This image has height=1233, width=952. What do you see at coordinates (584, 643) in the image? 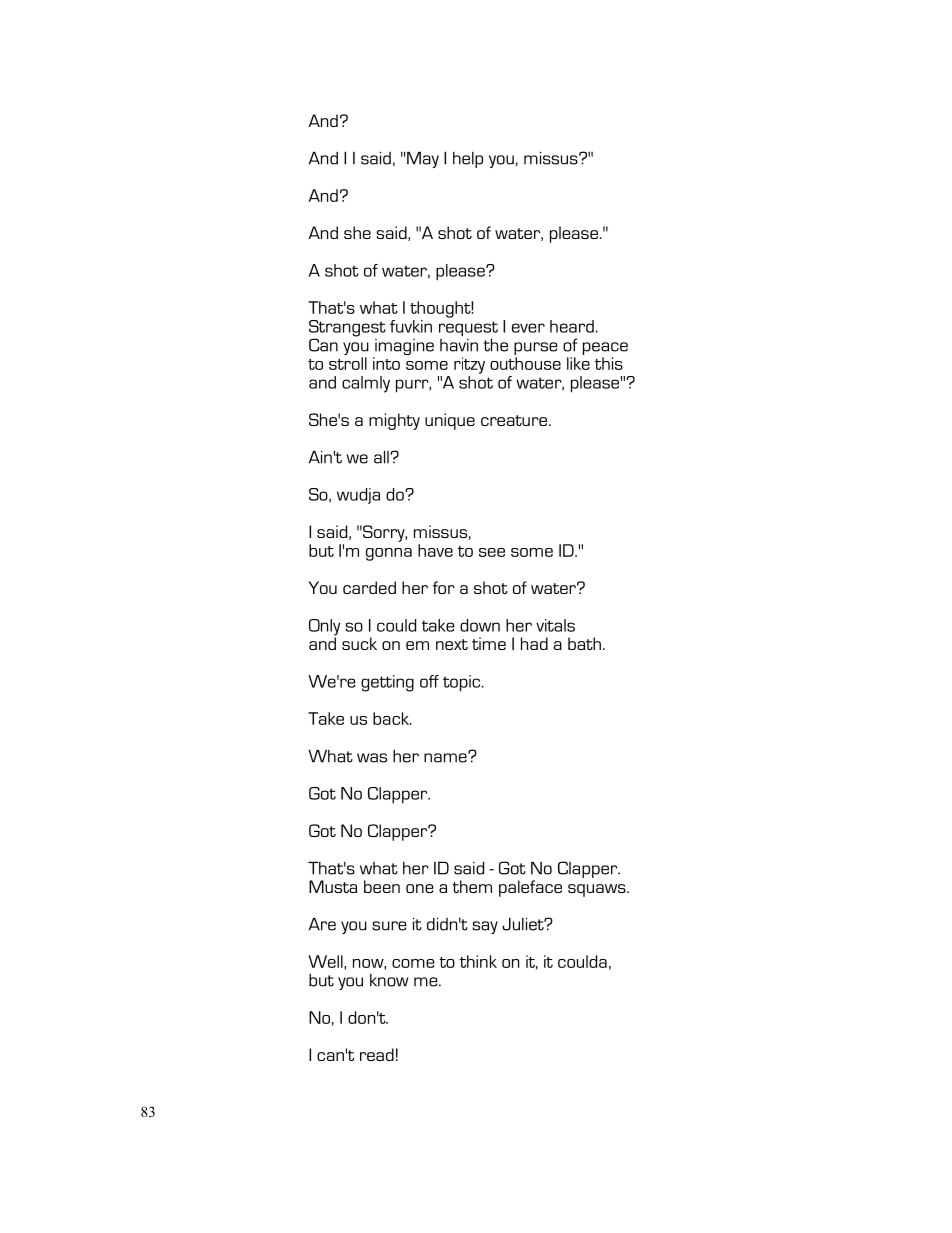
I see `bath` at bounding box center [584, 643].
